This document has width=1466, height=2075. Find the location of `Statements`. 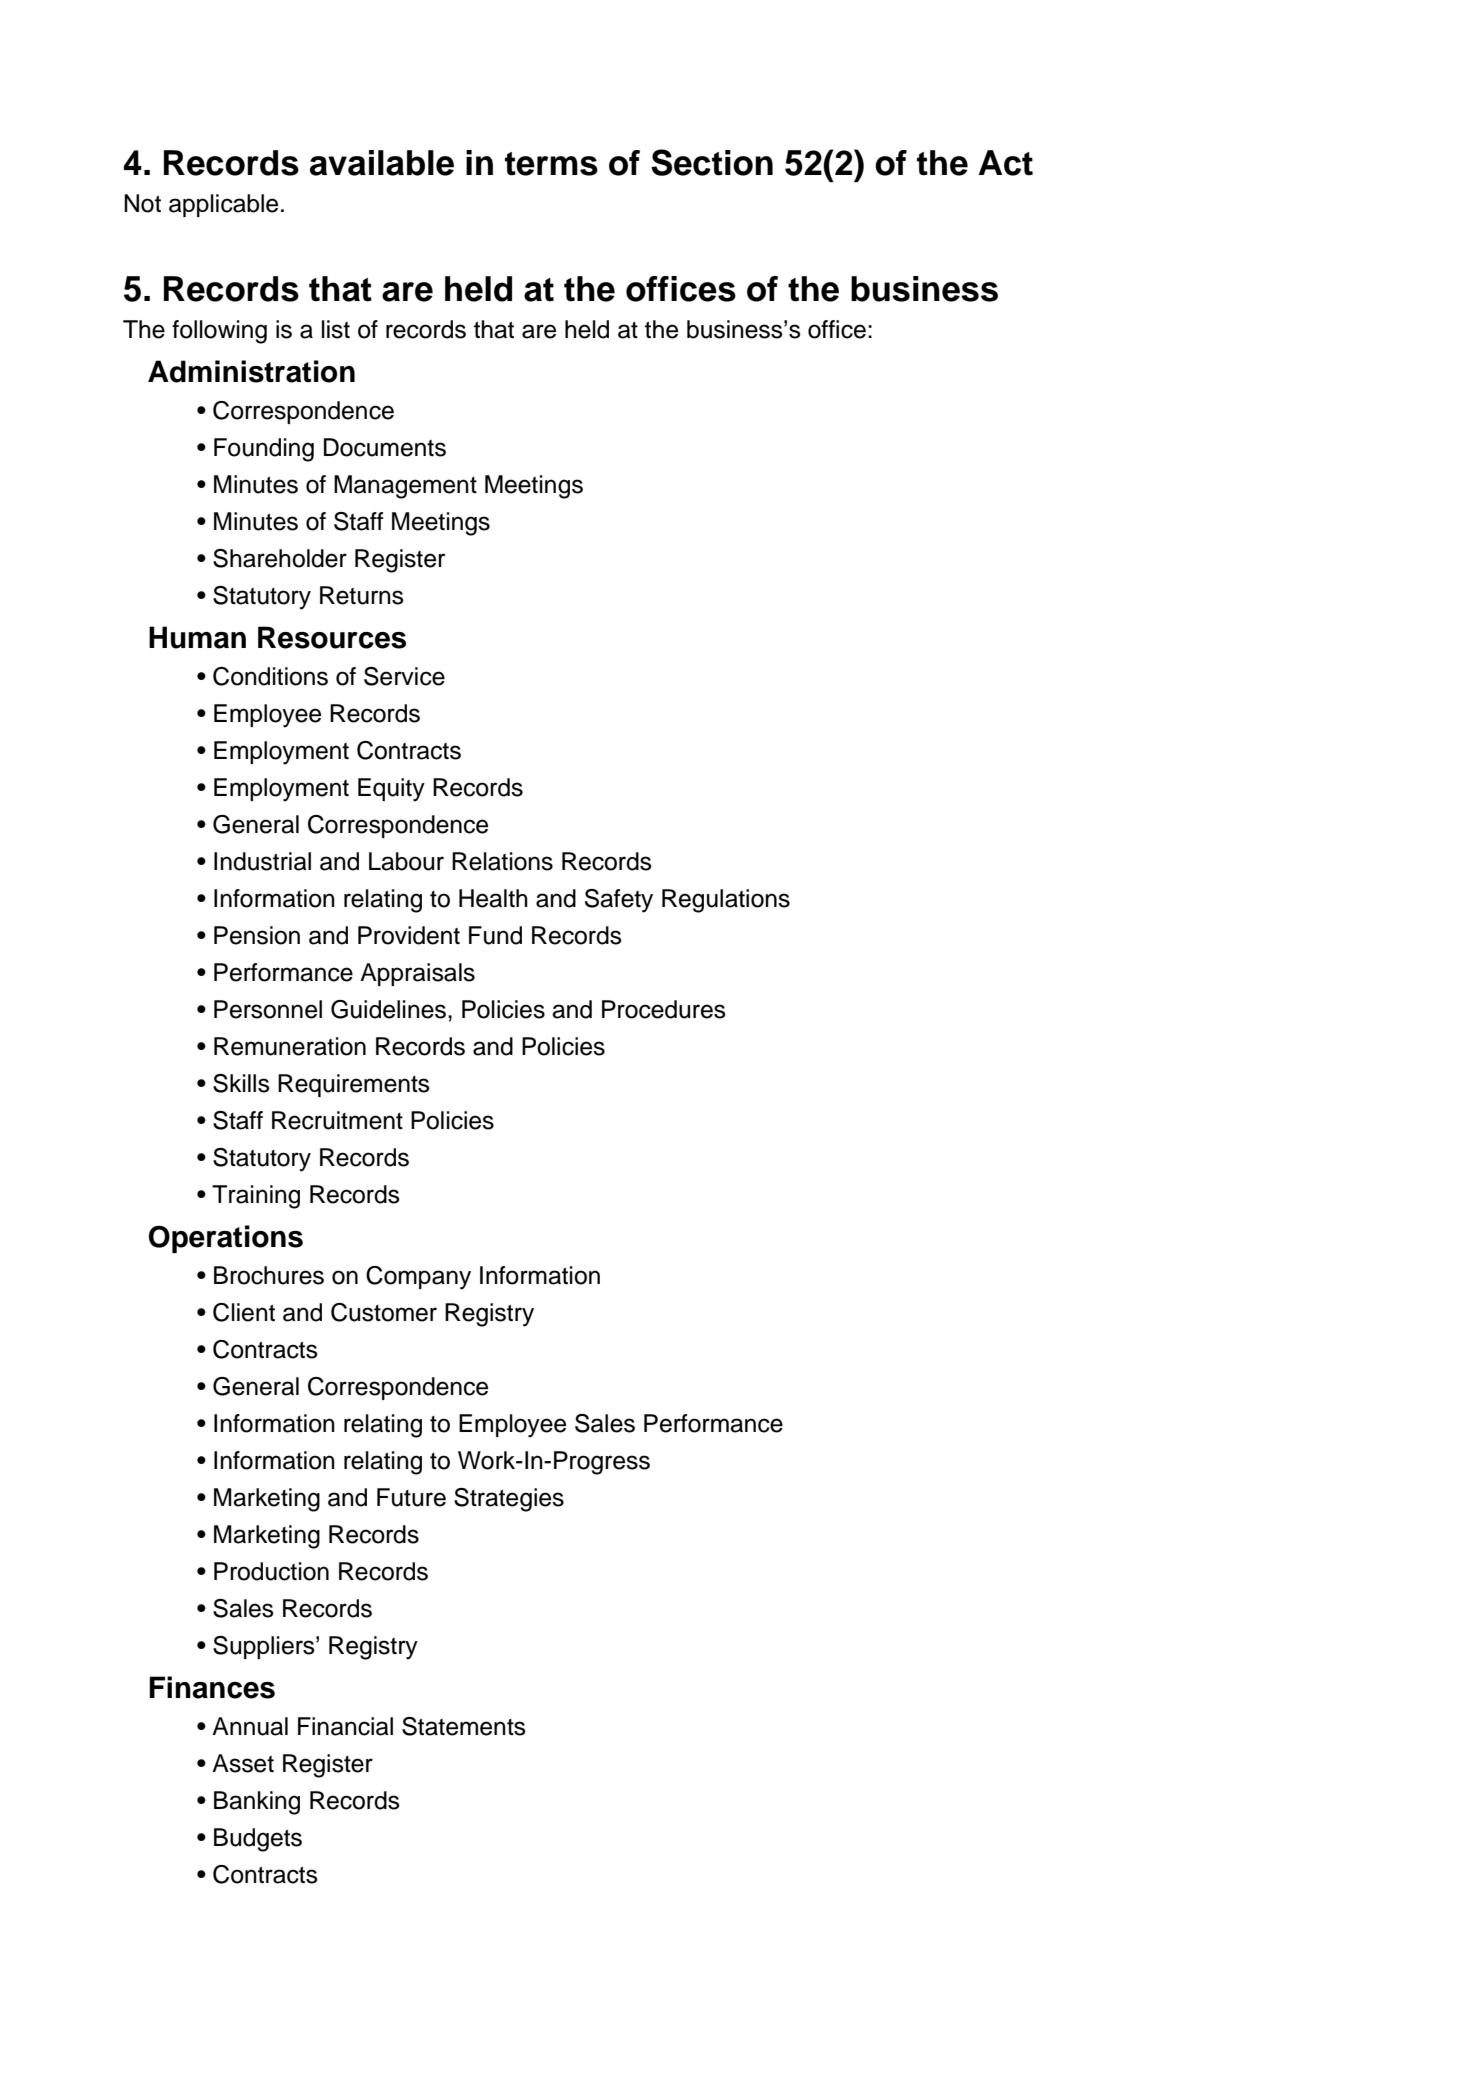

Statements is located at coordinates (464, 1726).
